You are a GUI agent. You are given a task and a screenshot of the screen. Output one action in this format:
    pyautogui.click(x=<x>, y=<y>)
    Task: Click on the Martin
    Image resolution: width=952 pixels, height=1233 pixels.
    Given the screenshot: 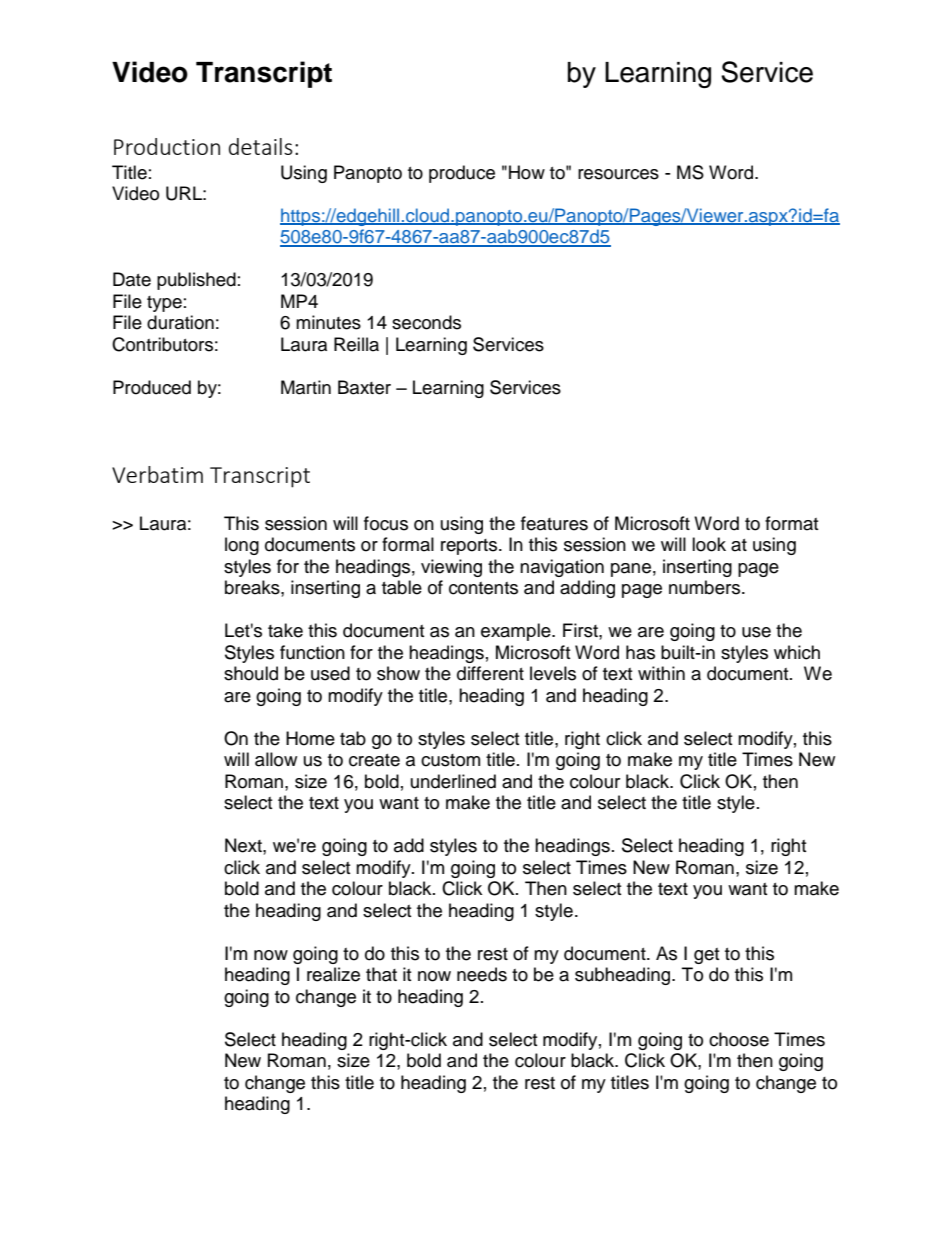 What is the action you would take?
    pyautogui.click(x=306, y=387)
